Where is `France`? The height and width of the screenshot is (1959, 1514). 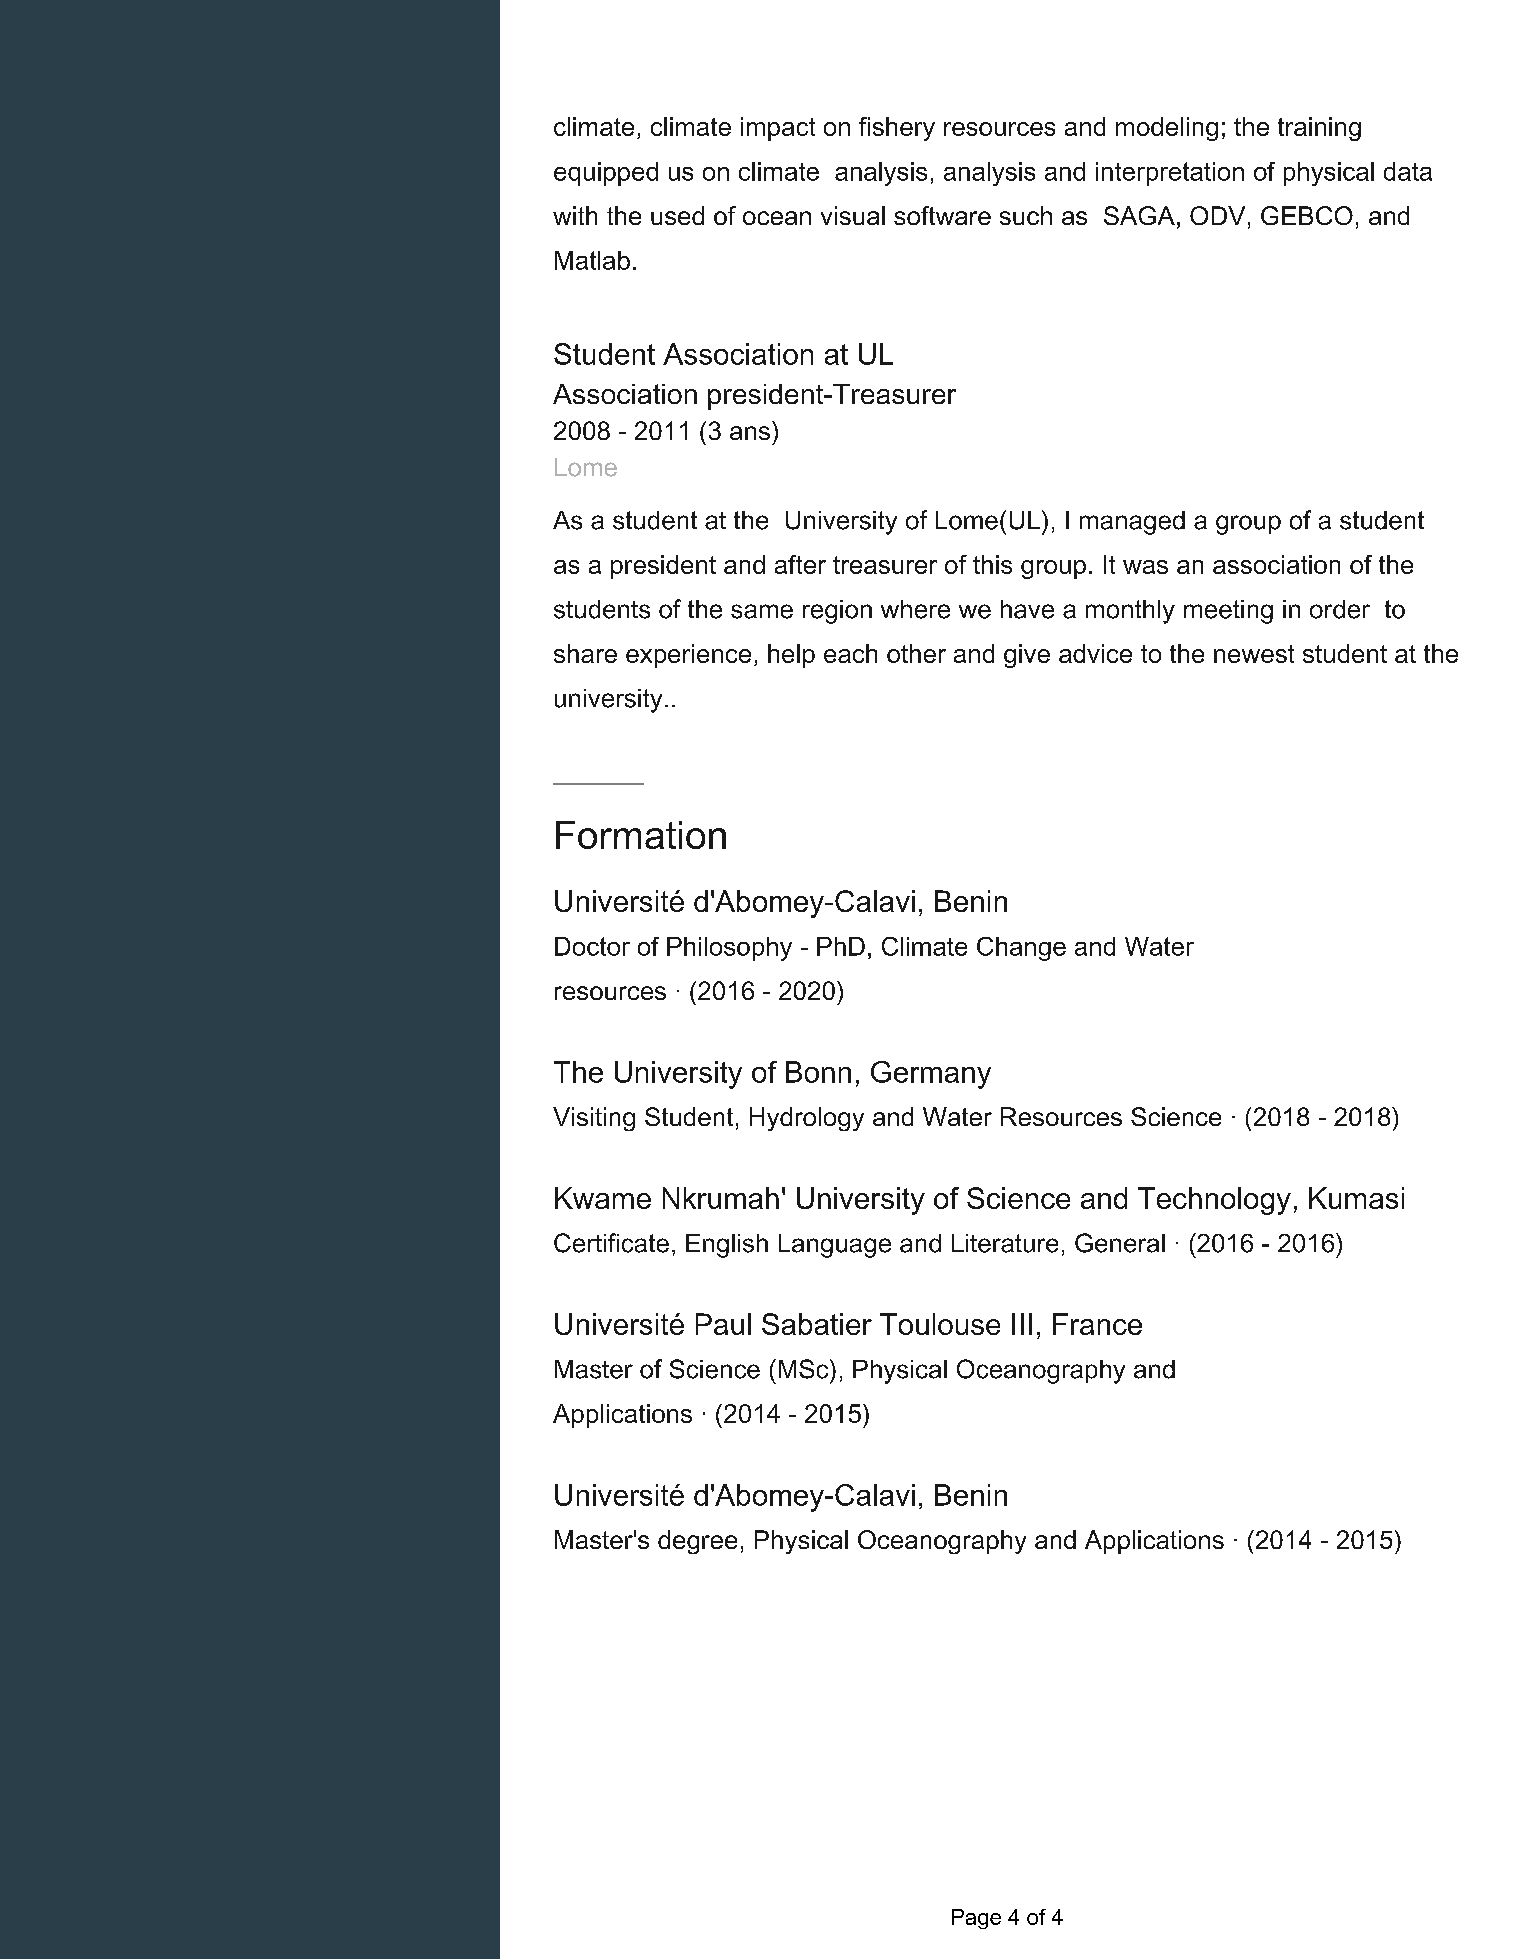
France is located at coordinates (1097, 1324).
